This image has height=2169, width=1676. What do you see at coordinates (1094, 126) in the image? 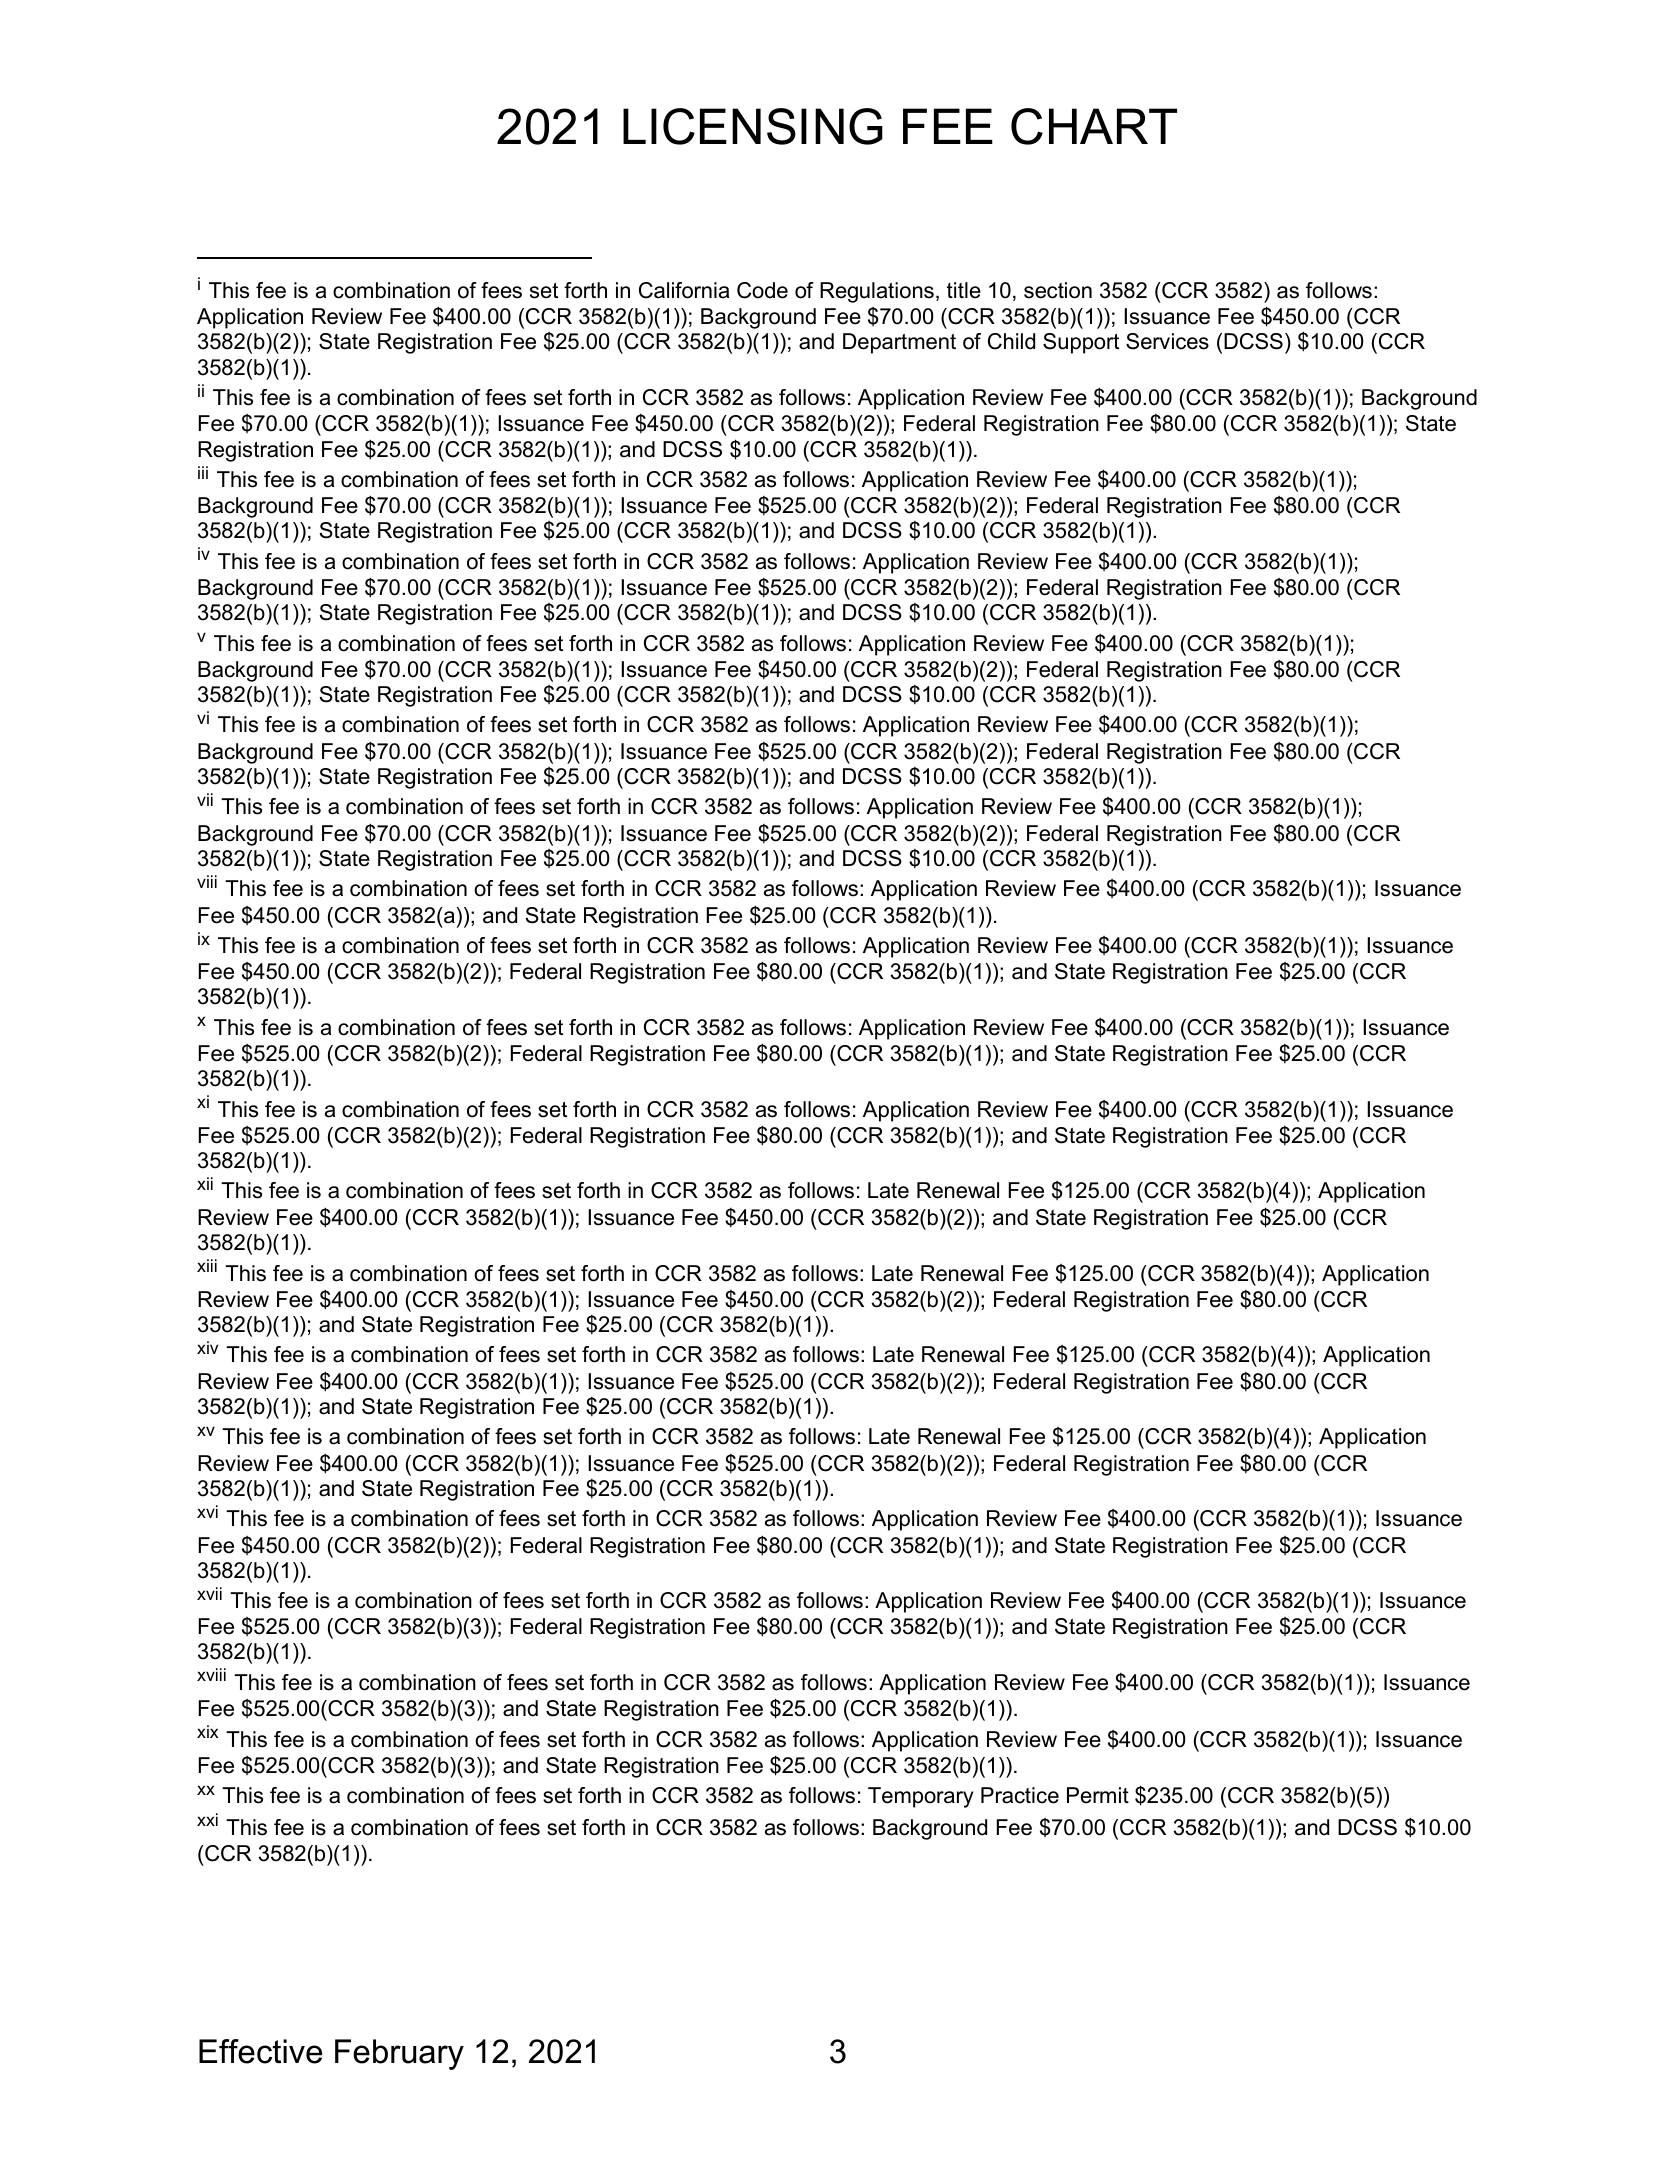
I see `CHART` at bounding box center [1094, 126].
